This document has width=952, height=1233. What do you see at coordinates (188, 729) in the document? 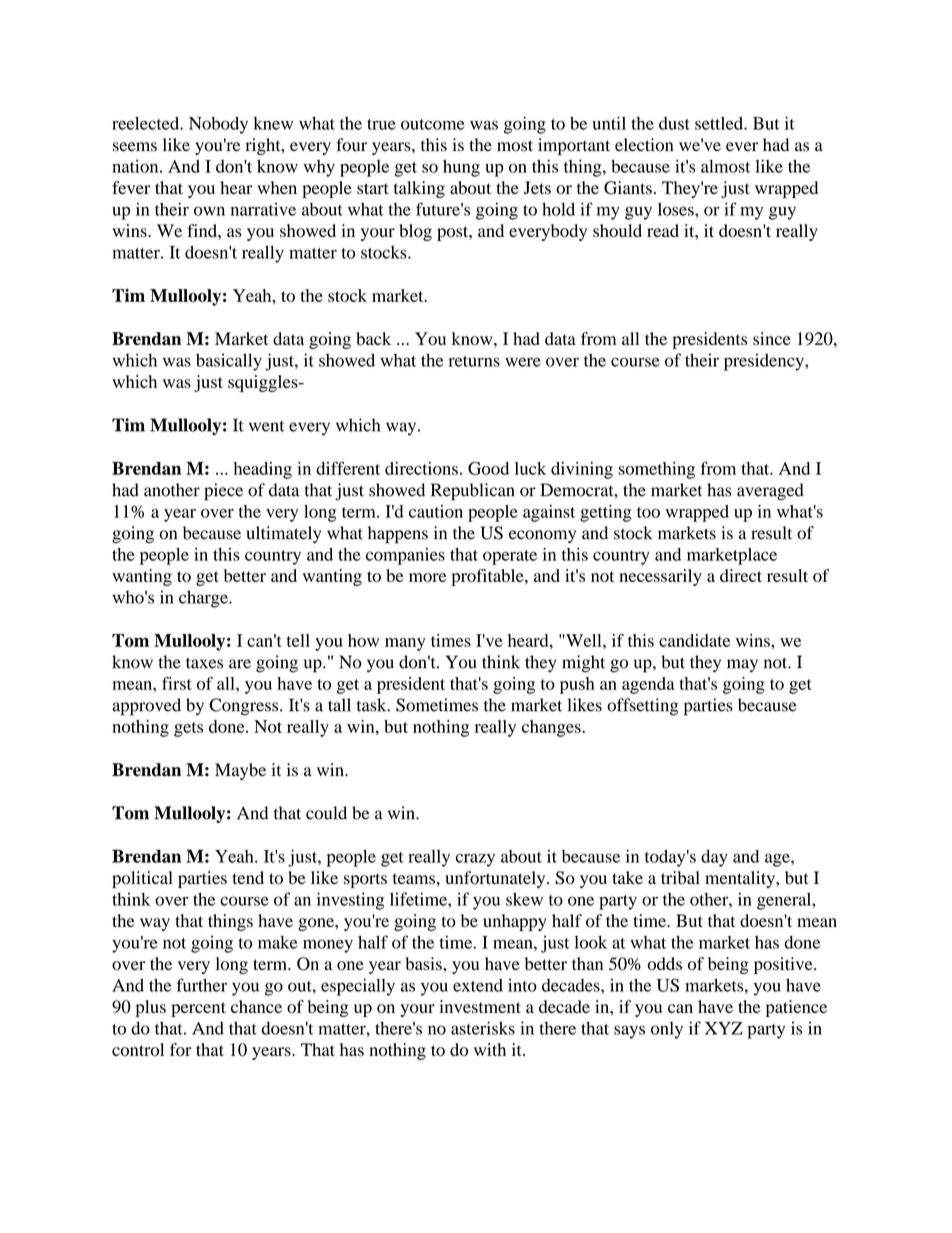
I see `gets` at bounding box center [188, 729].
